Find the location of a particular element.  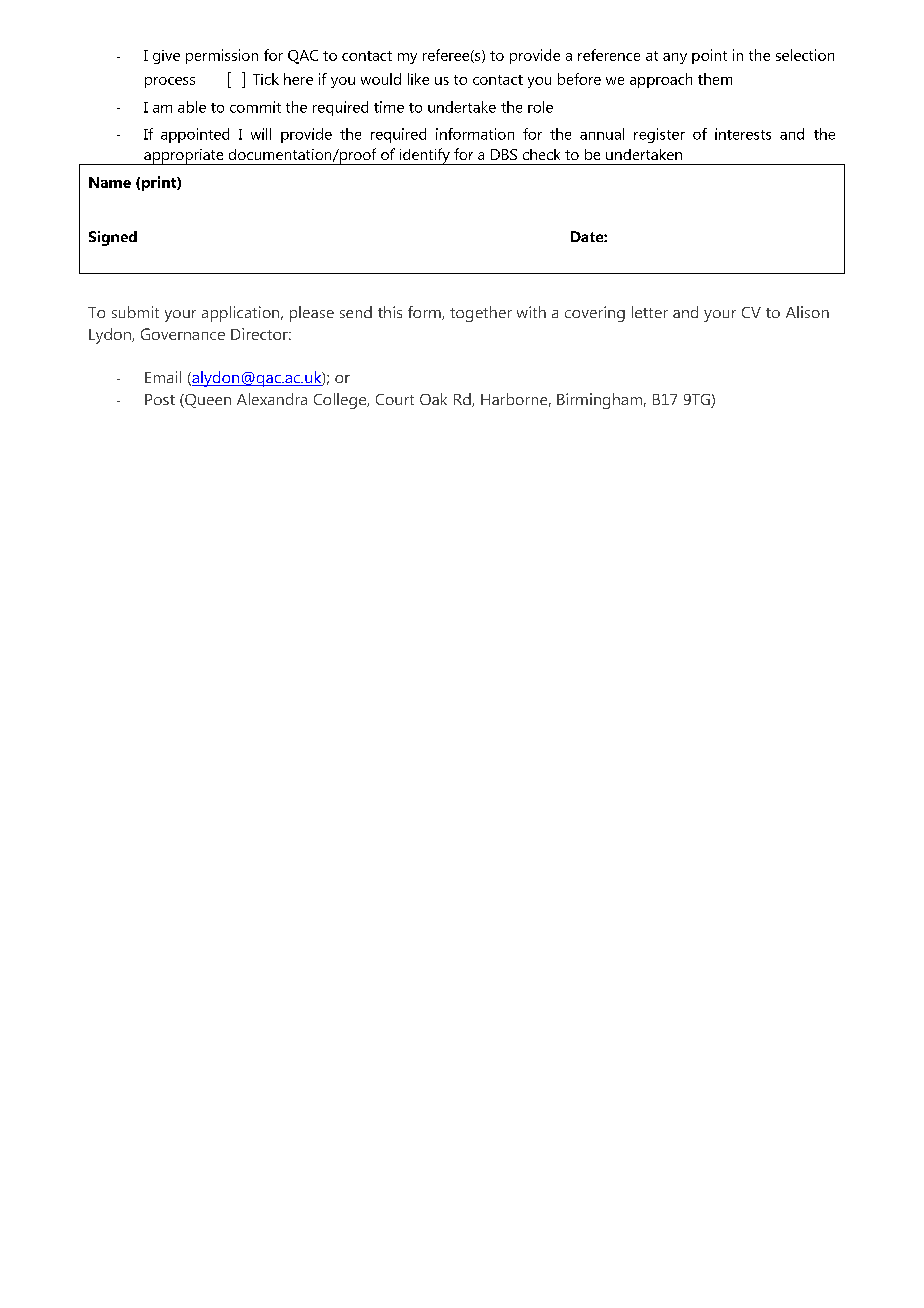

letter is located at coordinates (650, 312).
